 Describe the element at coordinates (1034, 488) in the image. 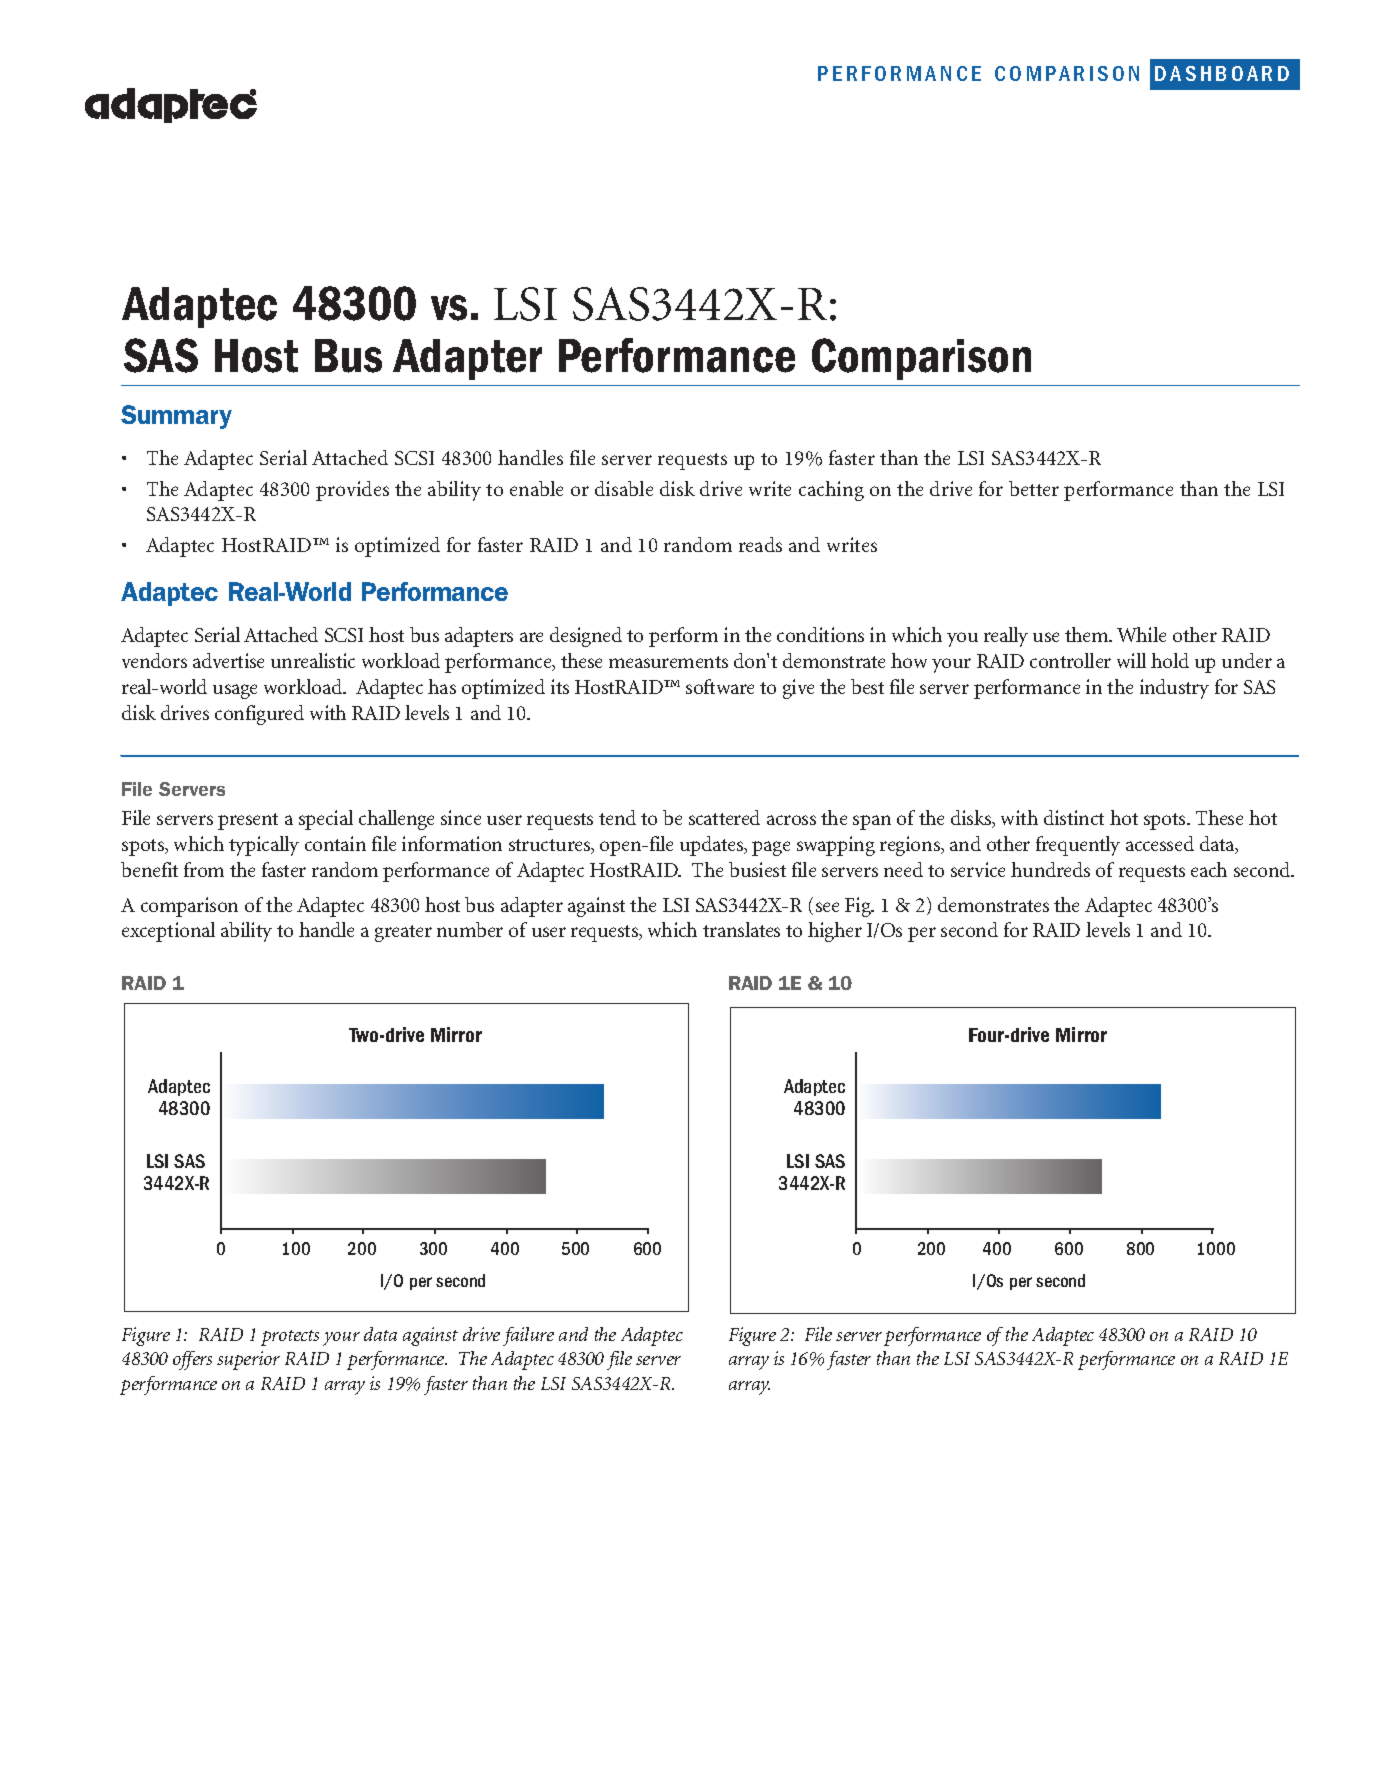

I see `better` at that location.
